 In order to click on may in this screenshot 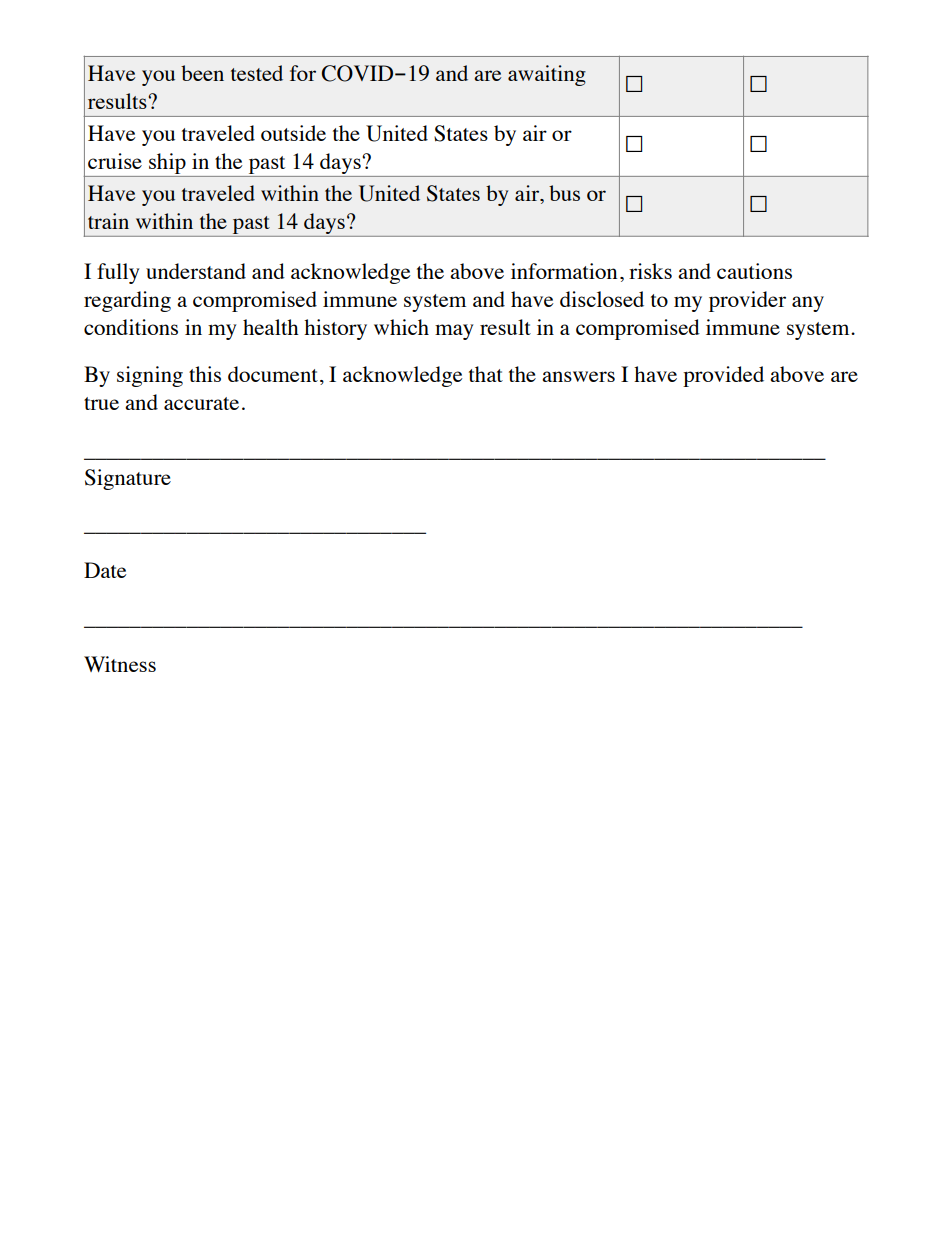, I will do `click(454, 332)`.
